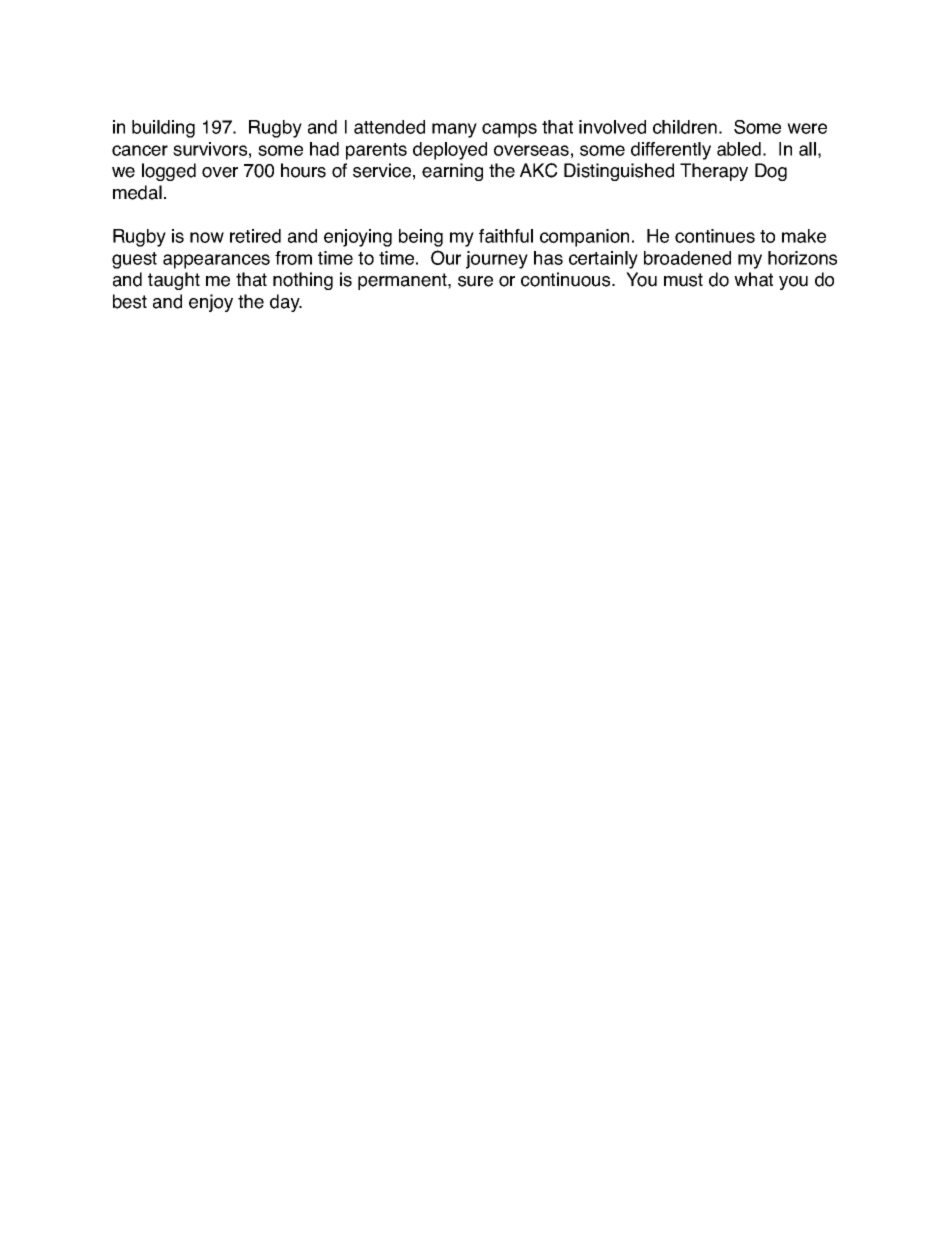 The image size is (952, 1233). What do you see at coordinates (506, 236) in the image?
I see `faithful` at bounding box center [506, 236].
